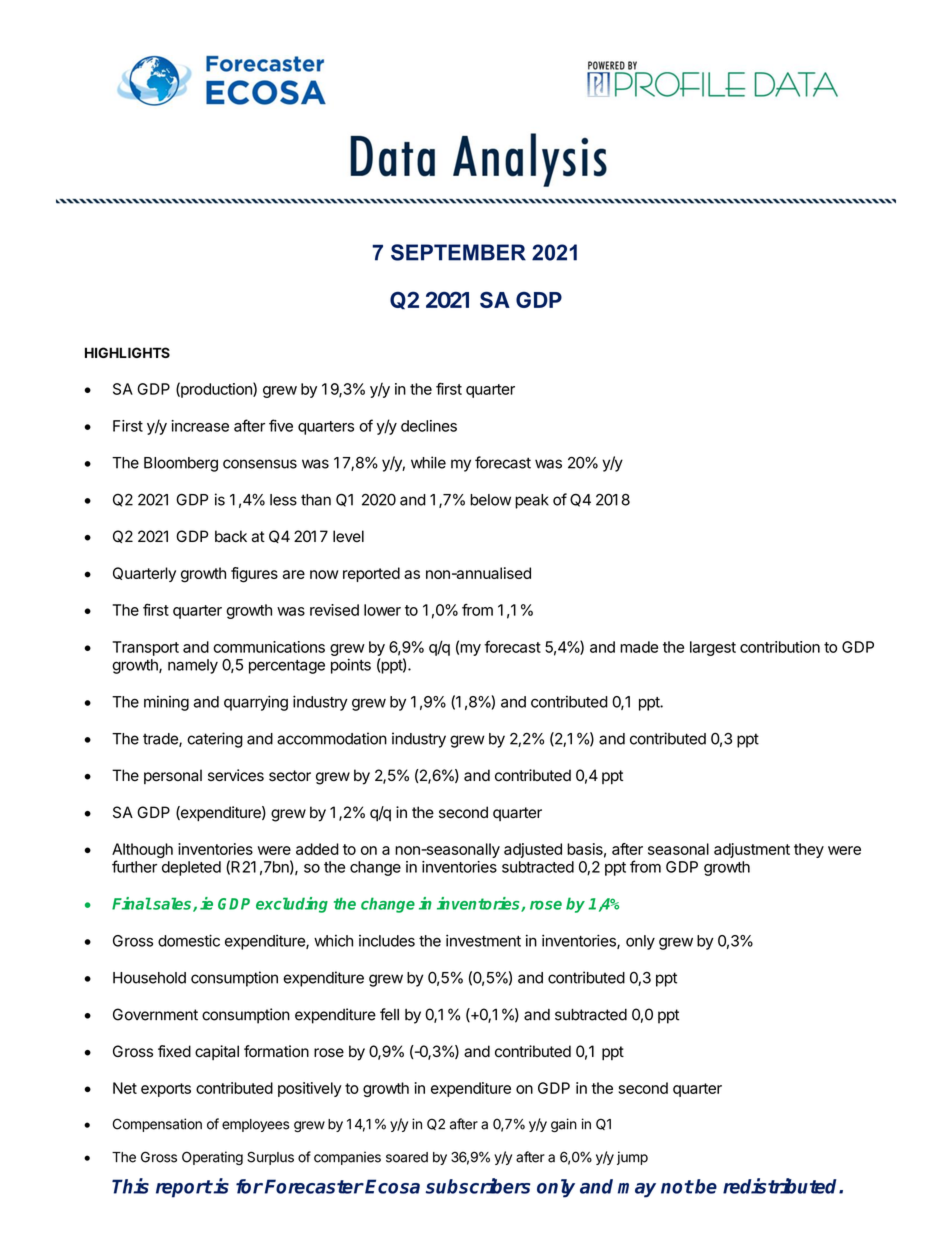  I want to click on figures, so click(254, 575).
